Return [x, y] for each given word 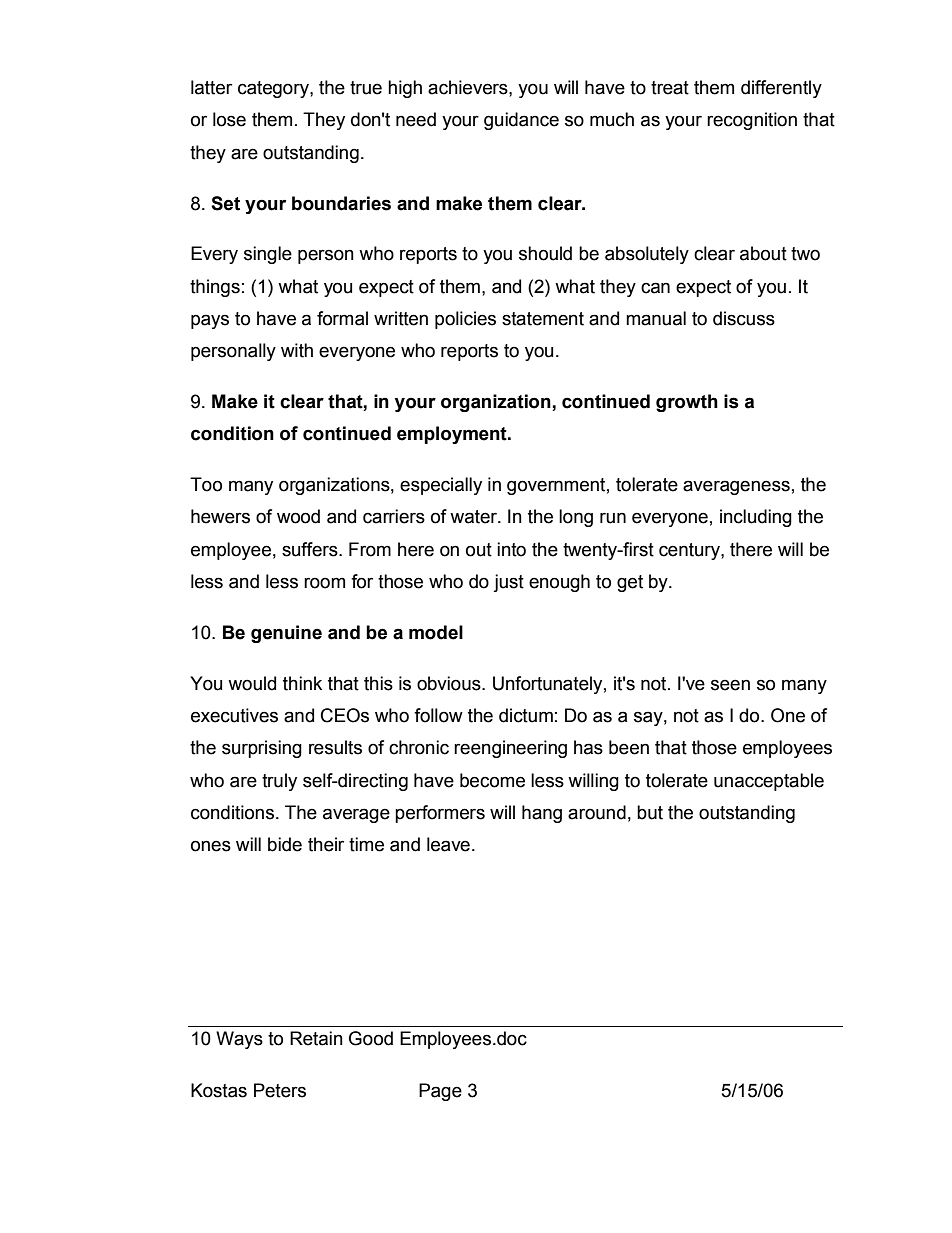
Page [440, 1092]
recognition [752, 121]
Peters [280, 1090]
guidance [521, 121]
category [274, 89]
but [650, 812]
